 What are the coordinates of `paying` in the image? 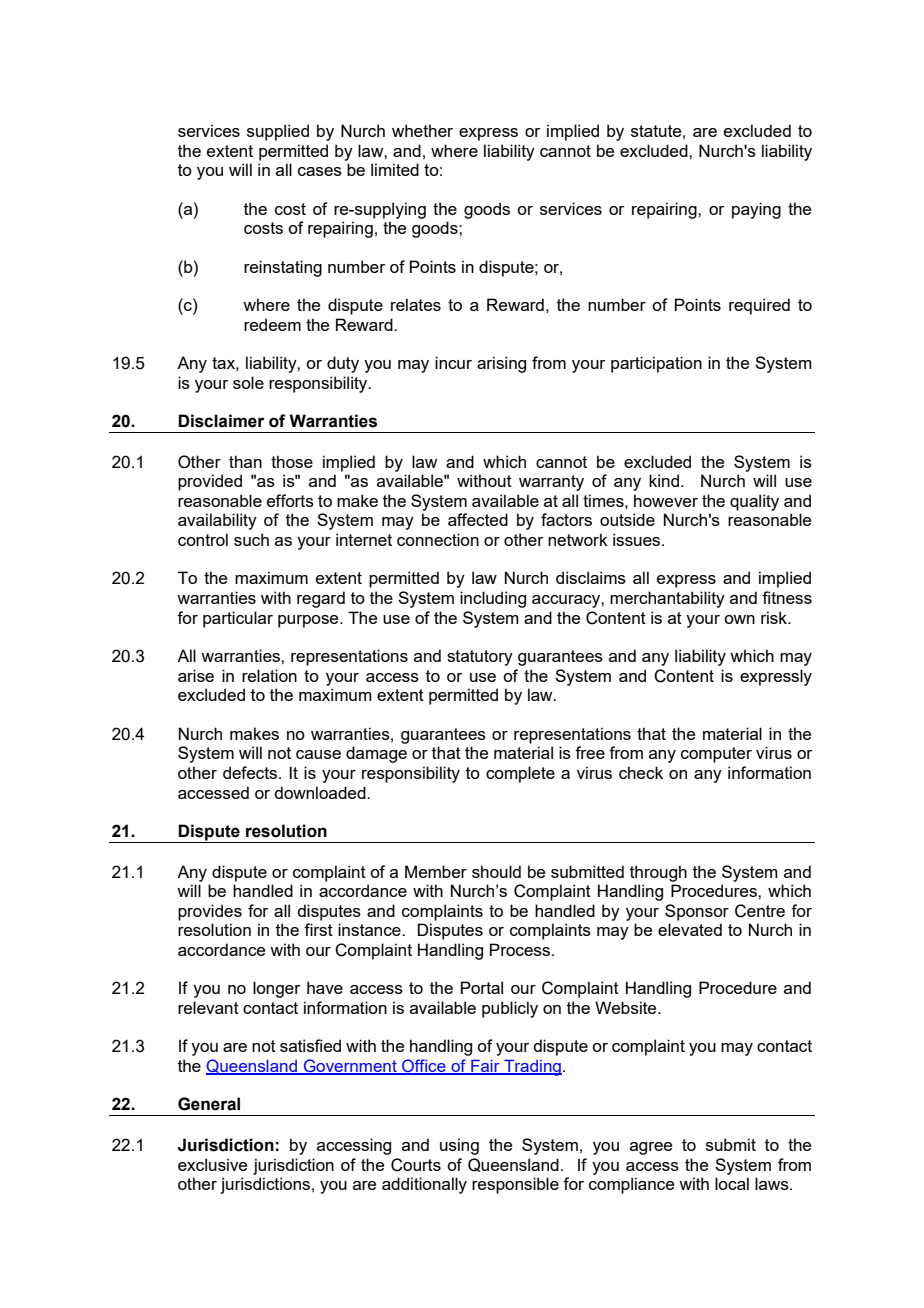 It's located at (756, 210).
